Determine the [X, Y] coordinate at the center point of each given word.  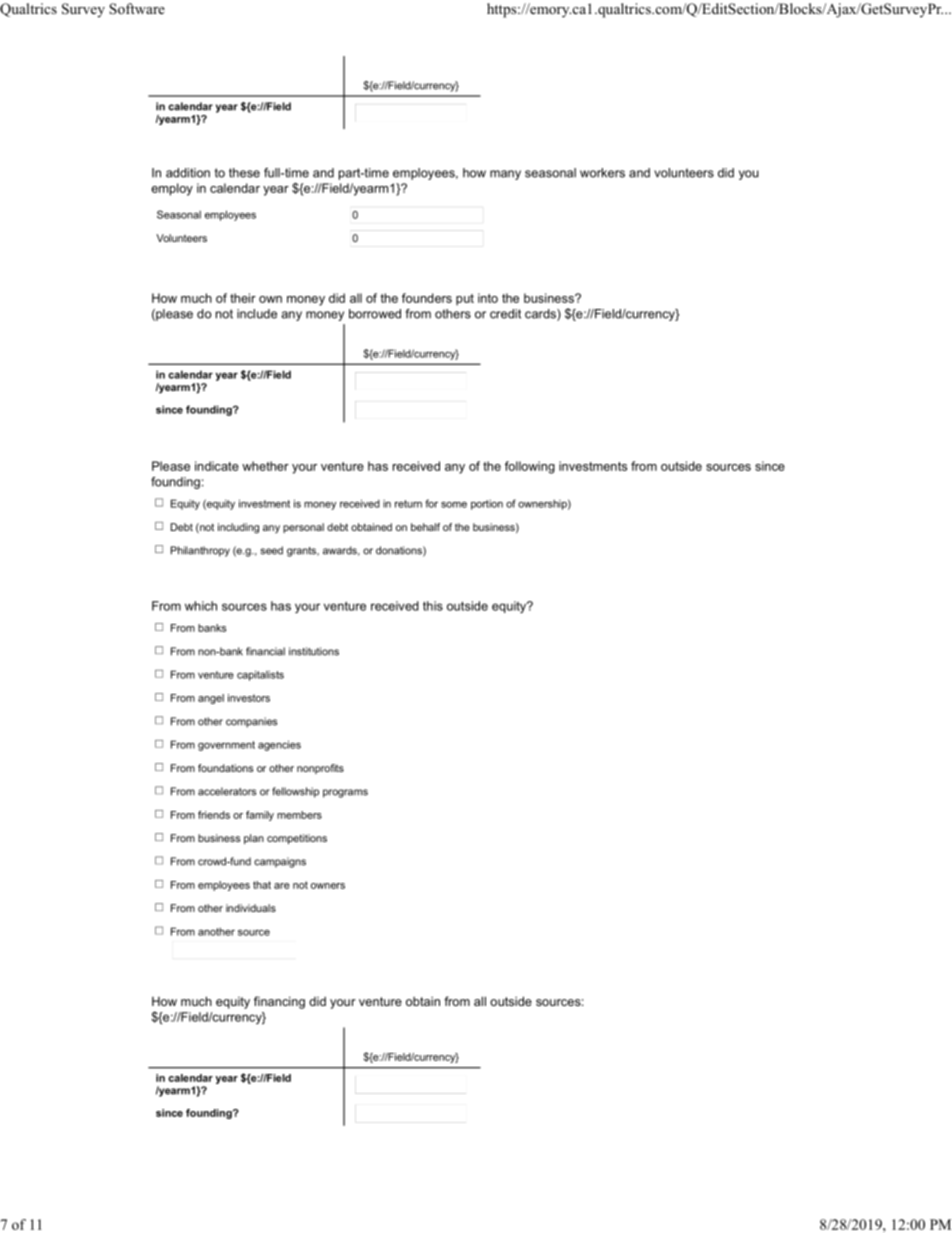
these [244, 173]
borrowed [375, 314]
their [243, 298]
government [226, 746]
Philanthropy [200, 551]
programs [345, 793]
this [433, 606]
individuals [251, 908]
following [530, 467]
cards [541, 315]
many [505, 175]
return [408, 504]
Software [137, 9]
